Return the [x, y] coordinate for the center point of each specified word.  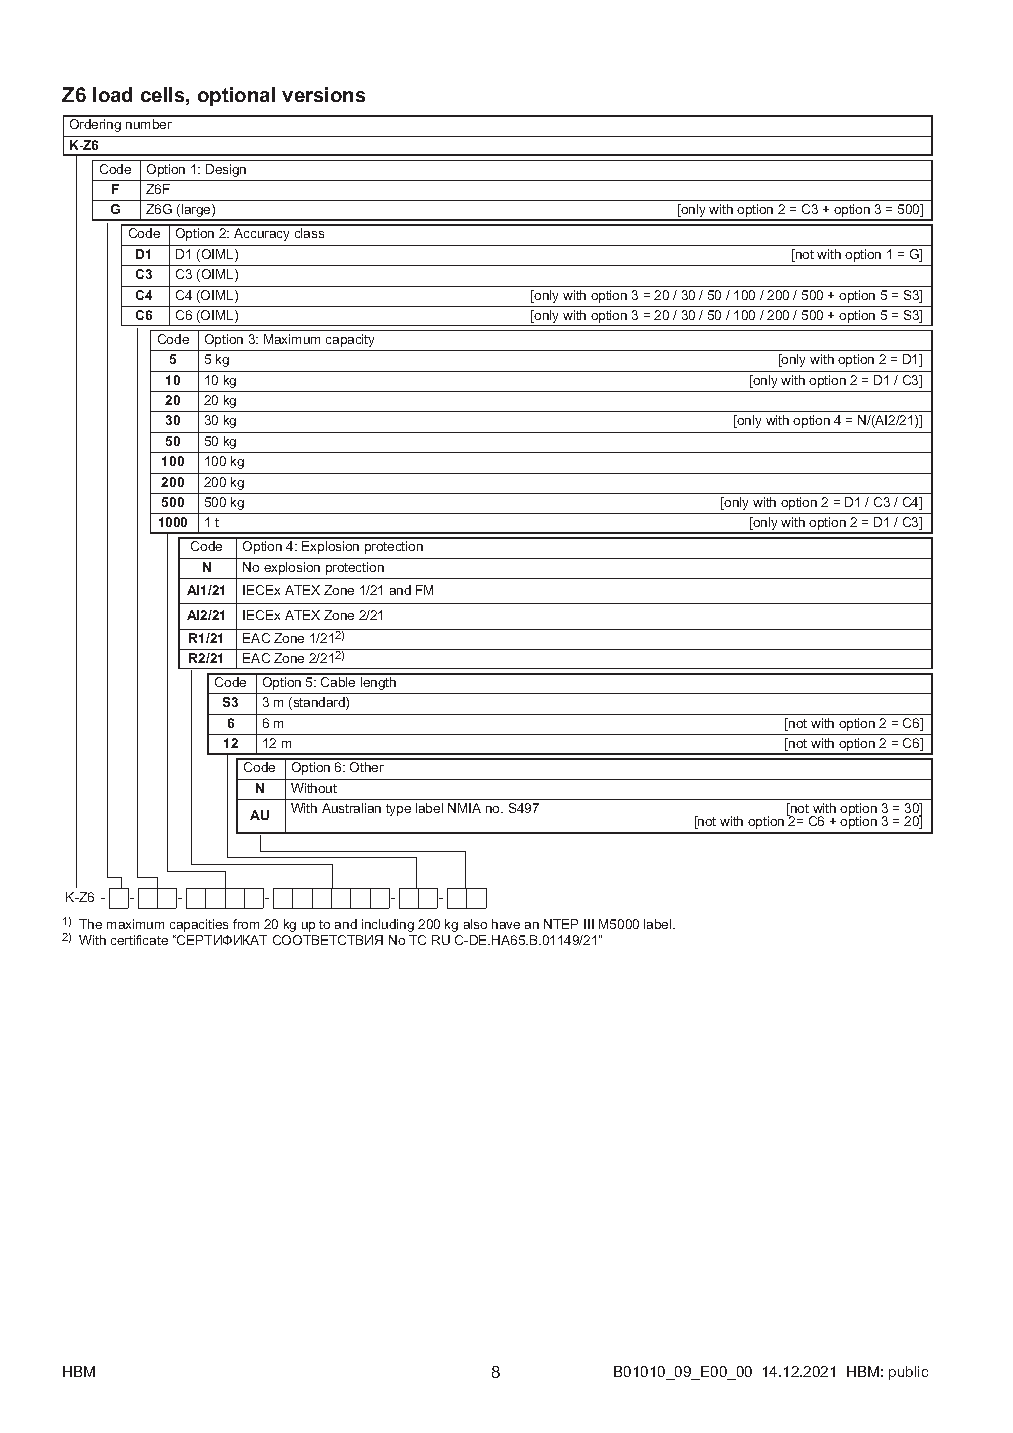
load [112, 94]
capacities [199, 925]
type [398, 810]
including [388, 925]
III [589, 924]
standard [319, 703]
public [908, 1373]
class [309, 233]
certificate [139, 940]
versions [323, 94]
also [475, 924]
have [506, 924]
